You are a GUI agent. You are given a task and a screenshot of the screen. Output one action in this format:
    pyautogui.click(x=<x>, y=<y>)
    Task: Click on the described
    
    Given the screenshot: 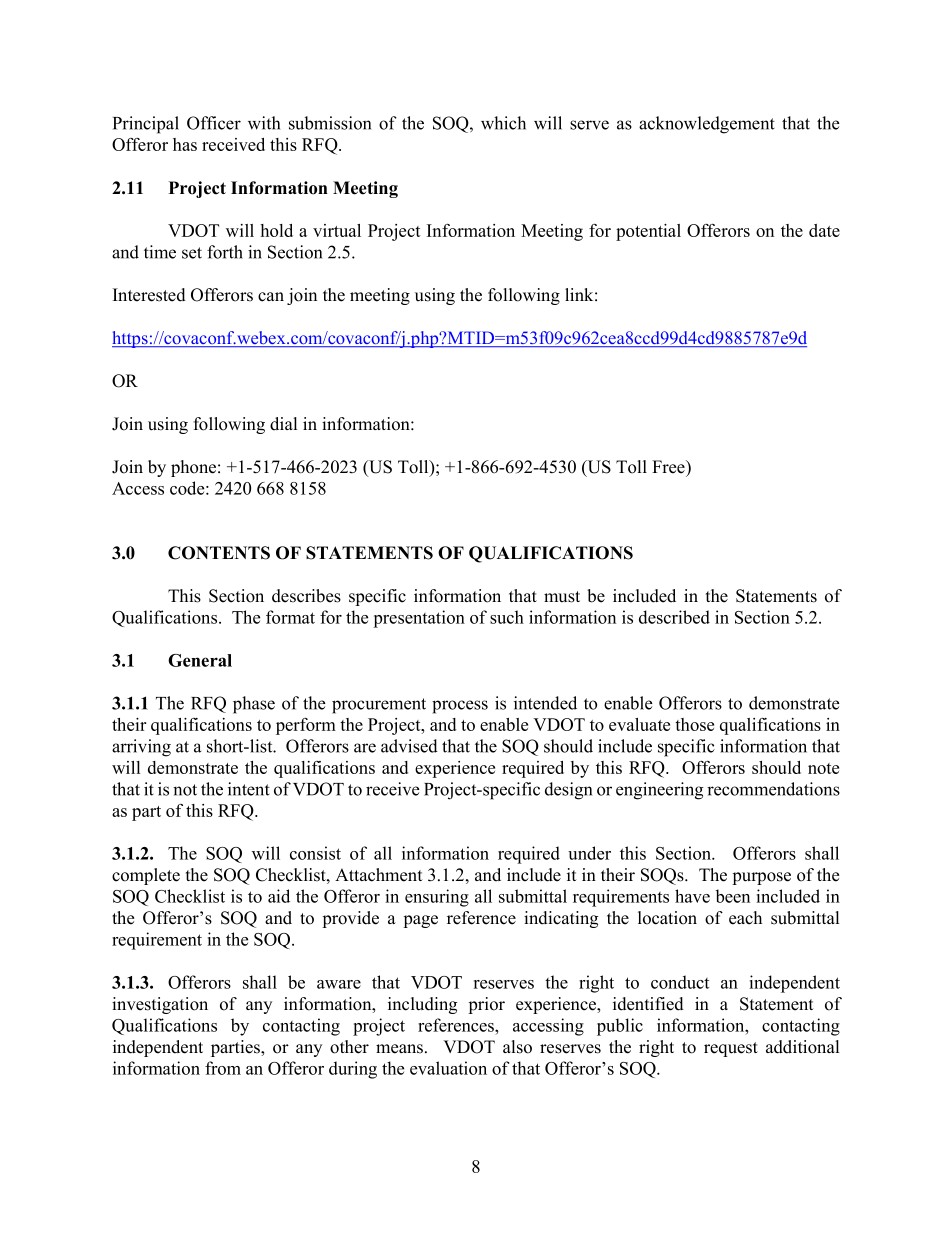 What is the action you would take?
    pyautogui.click(x=674, y=617)
